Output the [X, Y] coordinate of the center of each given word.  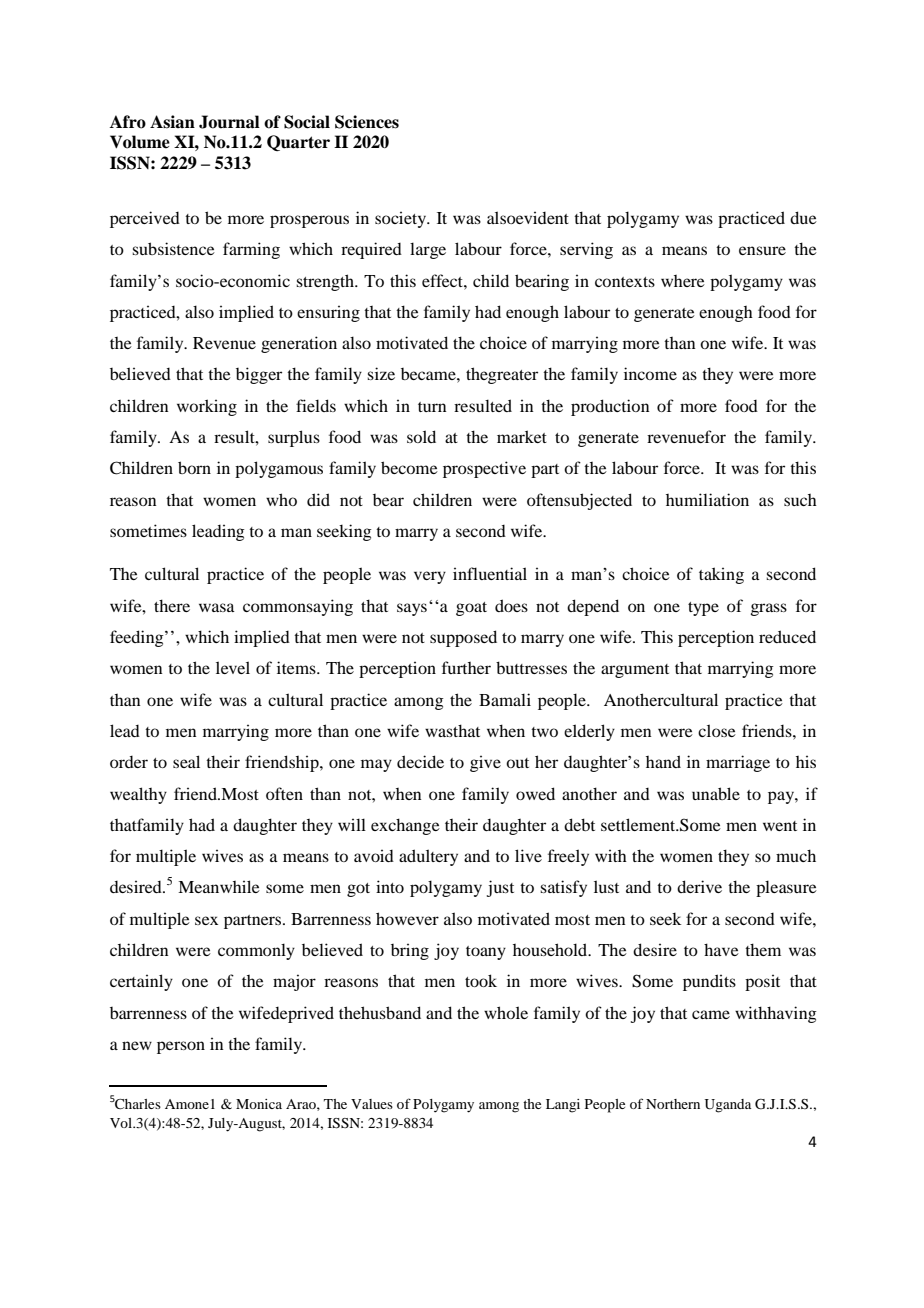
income [650, 373]
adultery [428, 857]
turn [432, 407]
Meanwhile [219, 886]
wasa [217, 607]
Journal [229, 122]
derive [699, 886]
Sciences [367, 122]
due [803, 217]
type [703, 609]
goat [471, 609]
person [181, 1047]
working [207, 407]
